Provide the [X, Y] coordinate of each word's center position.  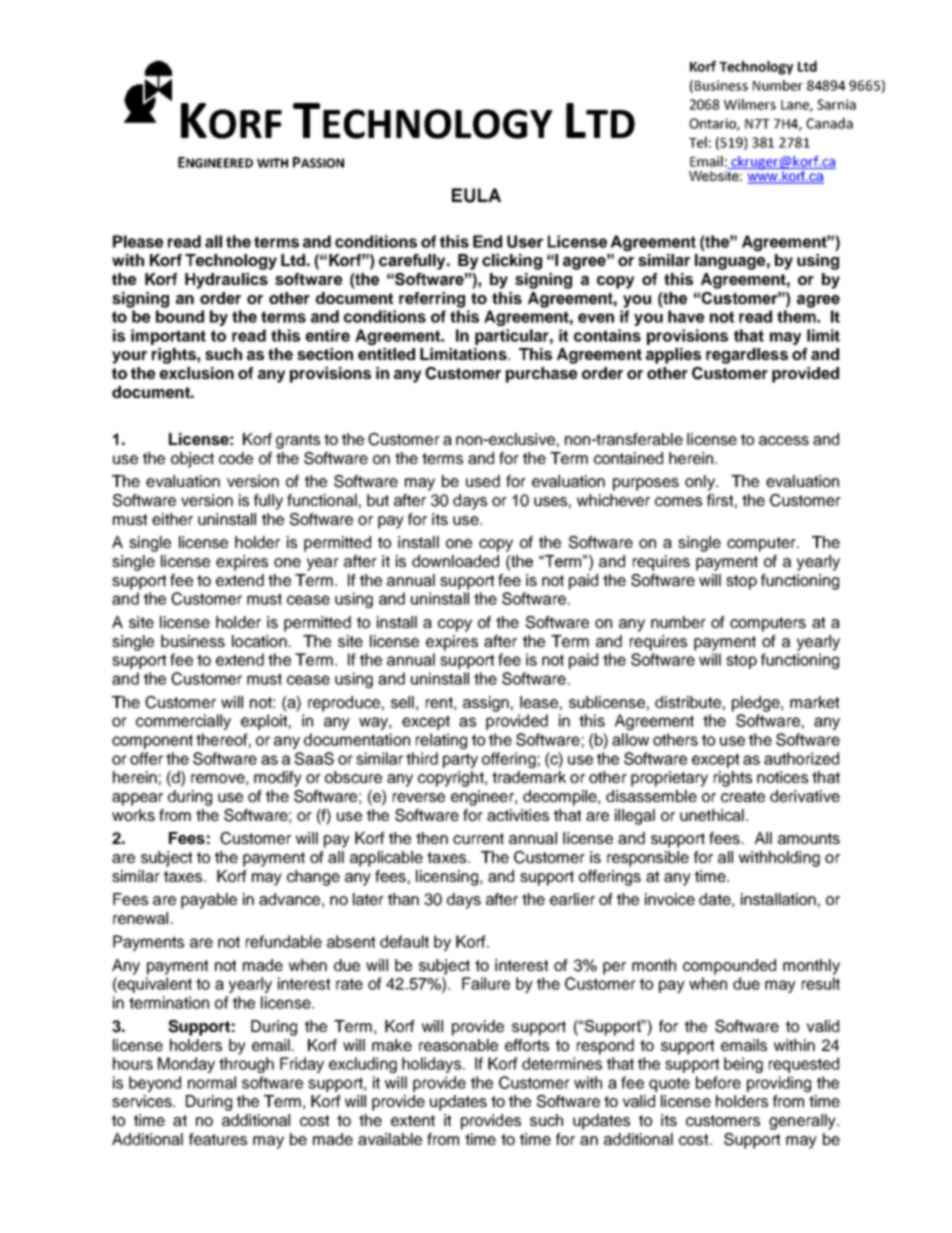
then [432, 838]
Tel [698, 142]
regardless [747, 356]
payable [209, 901]
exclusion [197, 373]
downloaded [455, 561]
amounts [809, 838]
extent [413, 1120]
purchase [541, 375]
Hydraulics [226, 281]
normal [212, 1082]
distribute [688, 702]
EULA [476, 195]
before [718, 1082]
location [259, 641]
